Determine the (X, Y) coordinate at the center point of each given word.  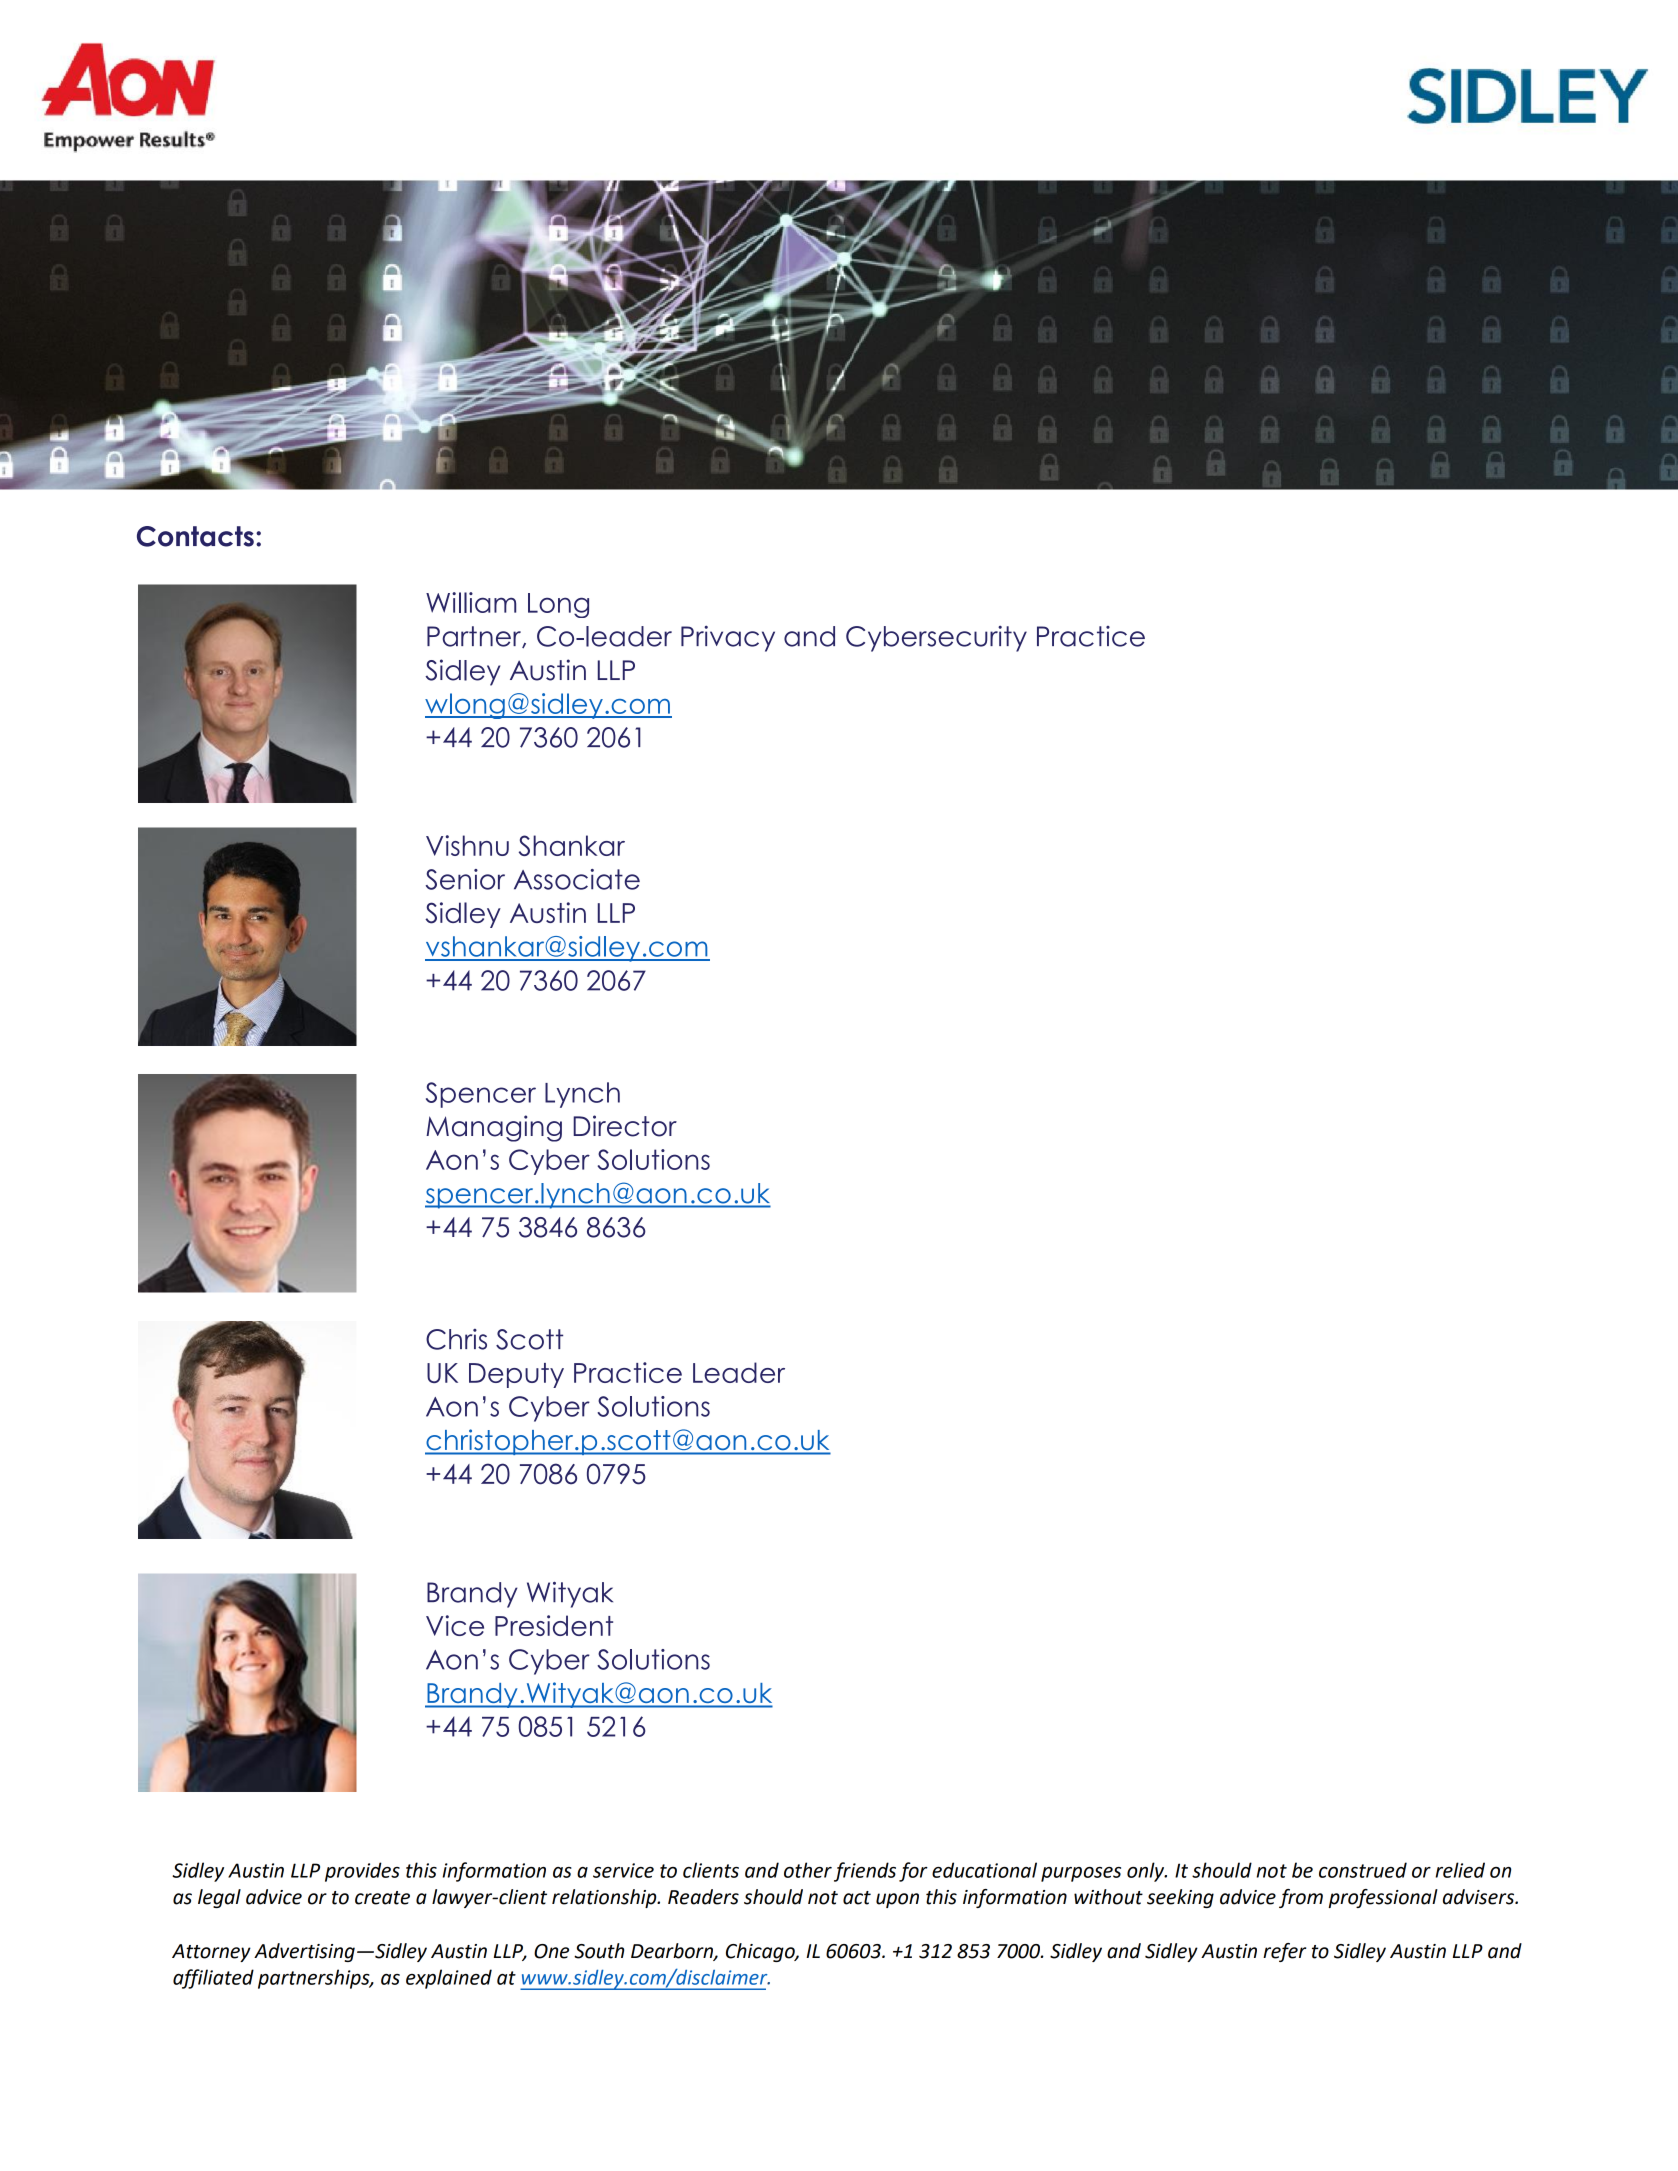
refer (1284, 1952)
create (382, 1898)
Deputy (516, 1375)
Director (625, 1126)
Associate (577, 879)
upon (897, 1900)
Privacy (728, 638)
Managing (494, 1128)
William (471, 602)
